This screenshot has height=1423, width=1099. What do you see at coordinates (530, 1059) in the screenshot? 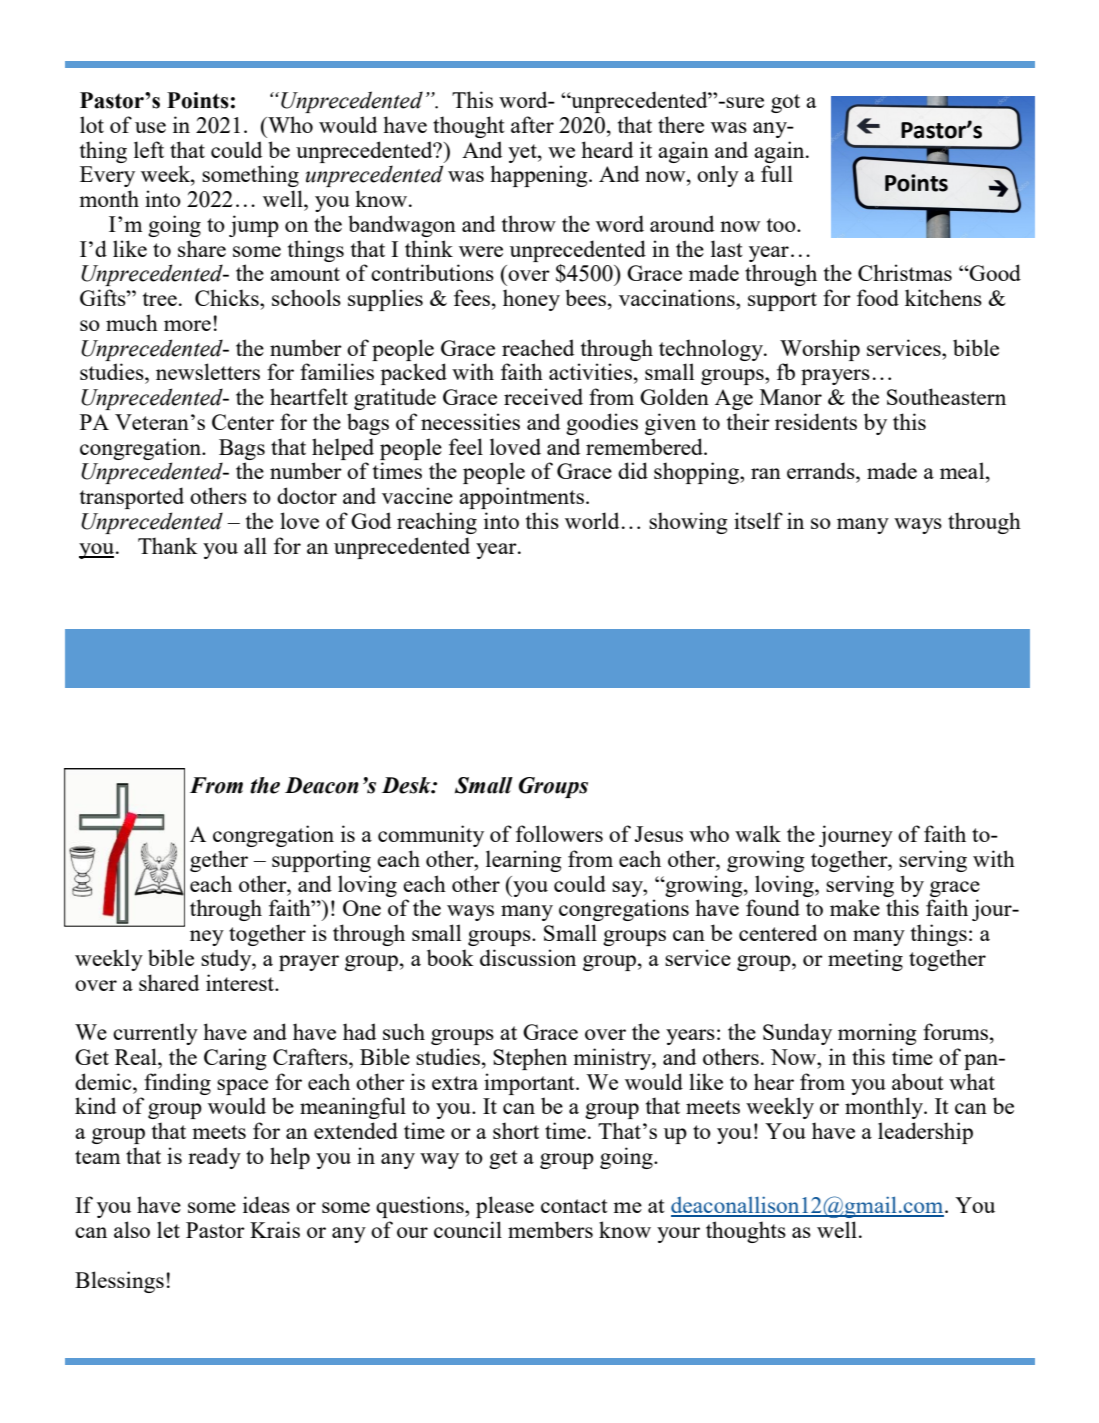
I see `Stephen` at bounding box center [530, 1059].
